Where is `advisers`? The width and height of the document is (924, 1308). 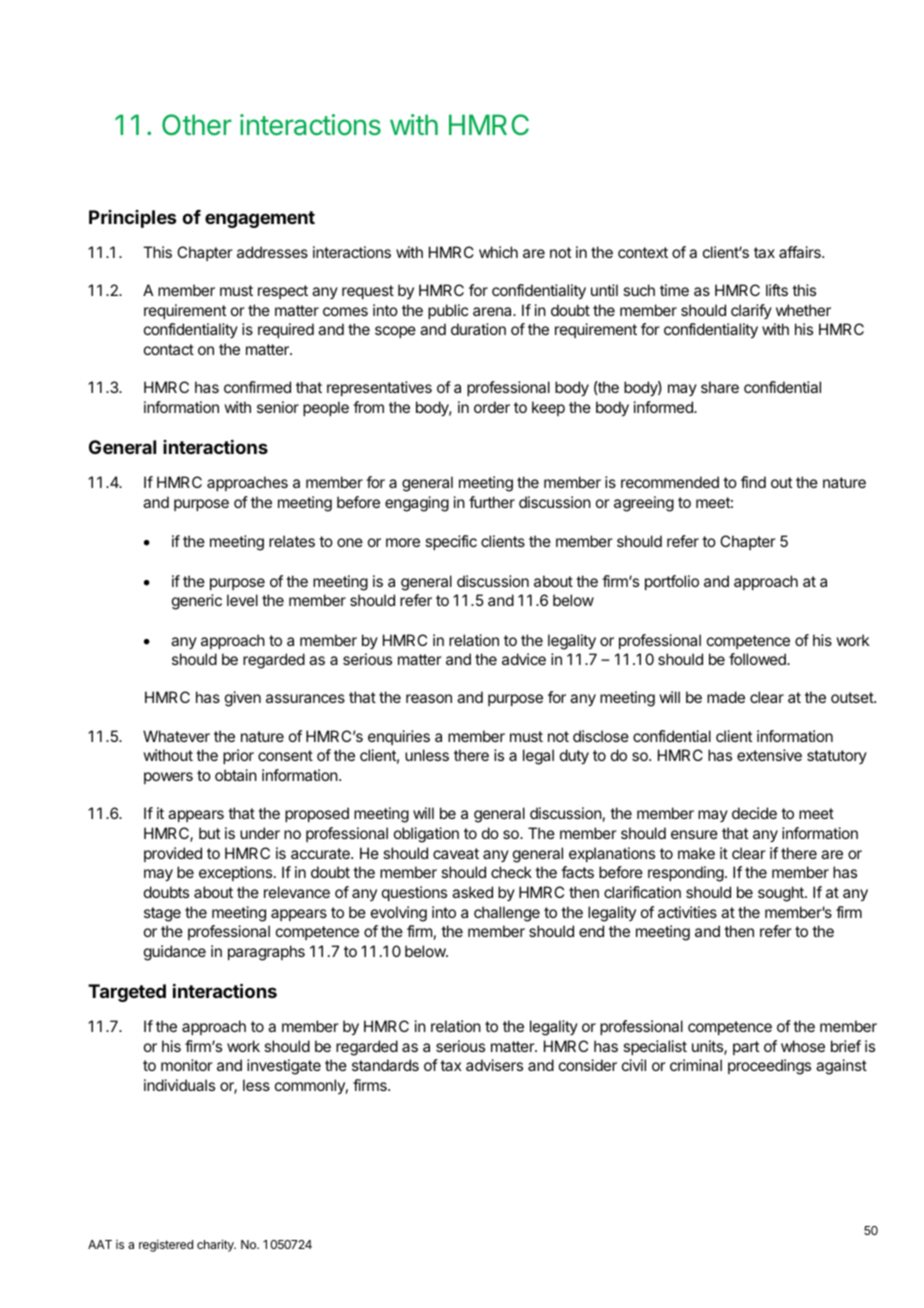
advisers is located at coordinates (494, 1065).
